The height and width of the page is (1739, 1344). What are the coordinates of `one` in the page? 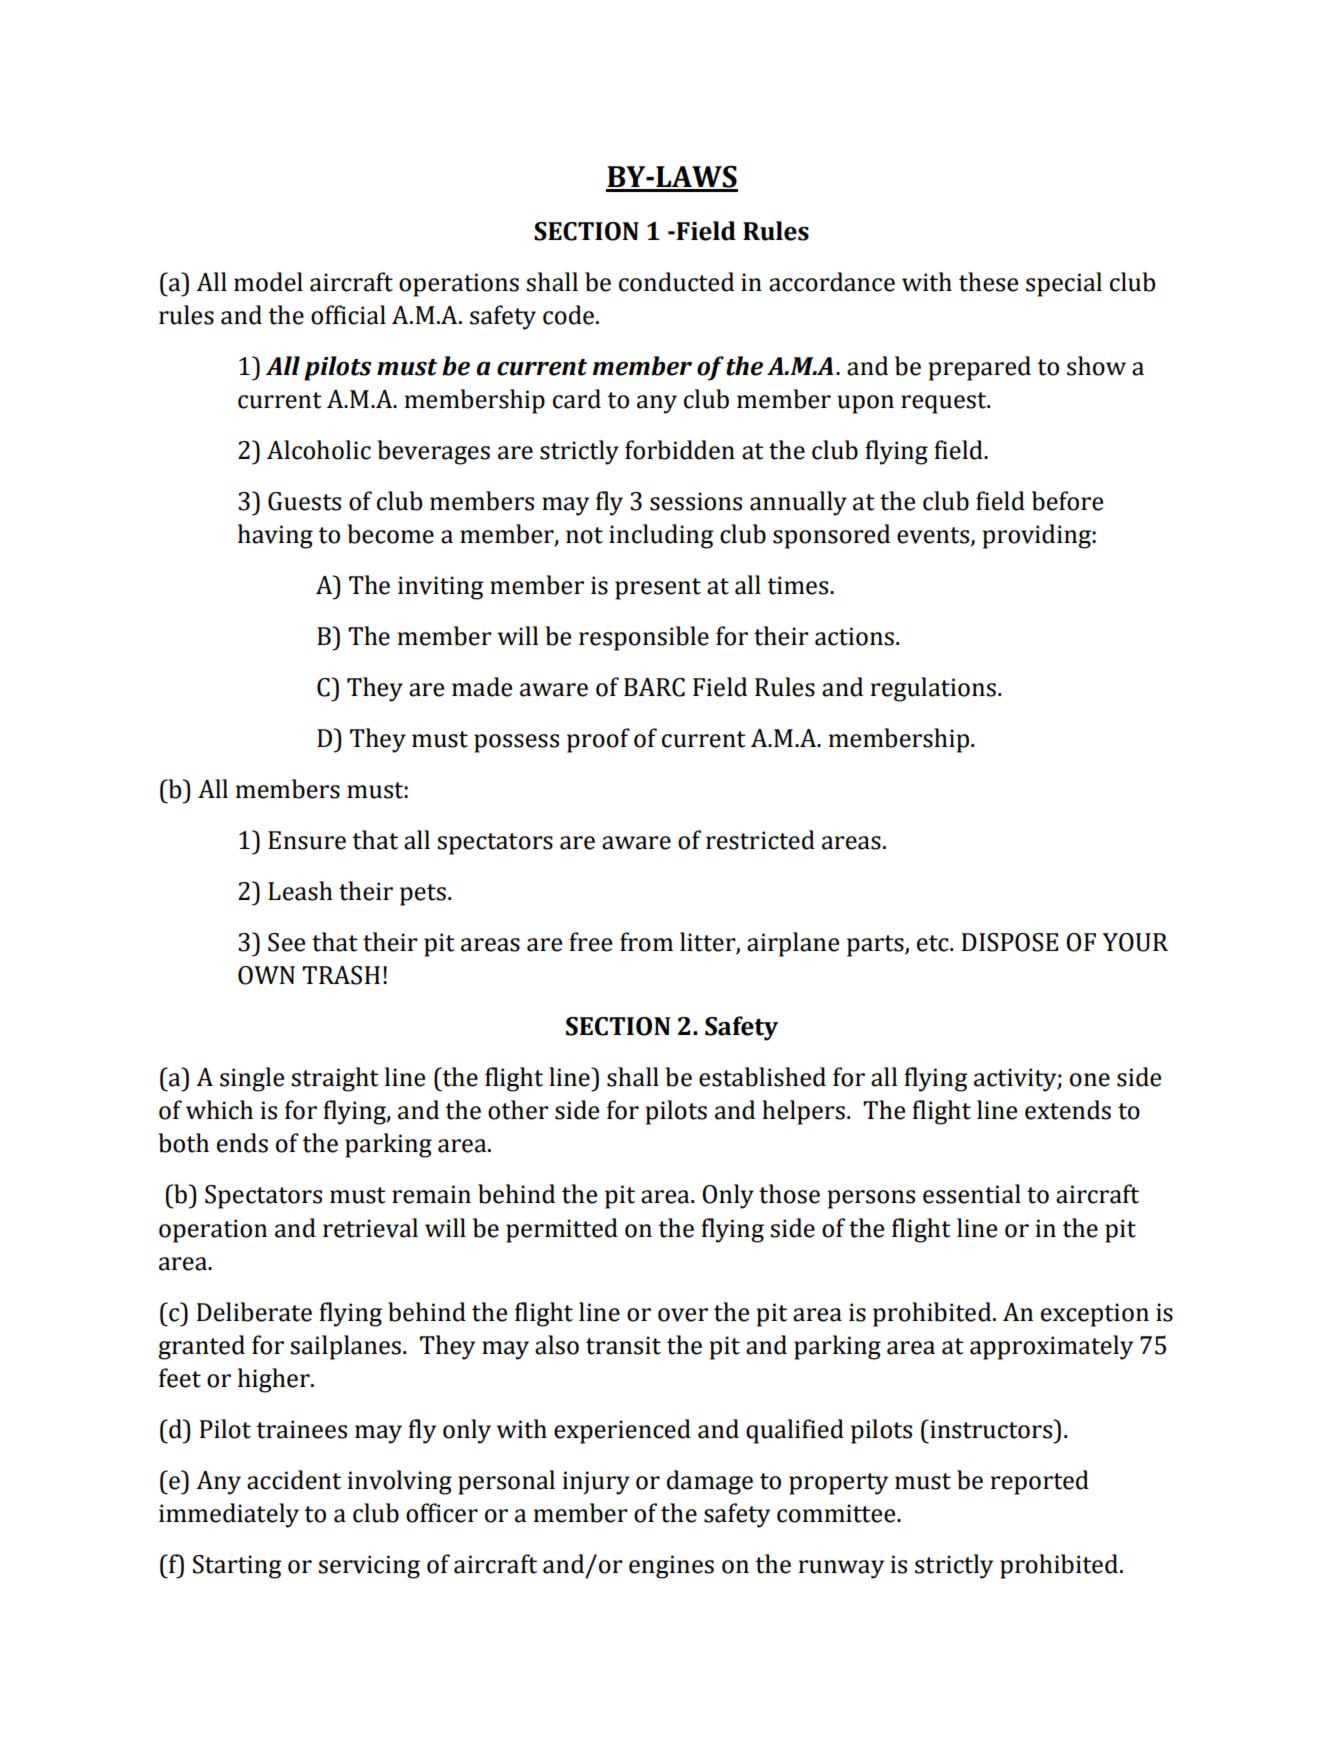 It's located at (1090, 1080).
